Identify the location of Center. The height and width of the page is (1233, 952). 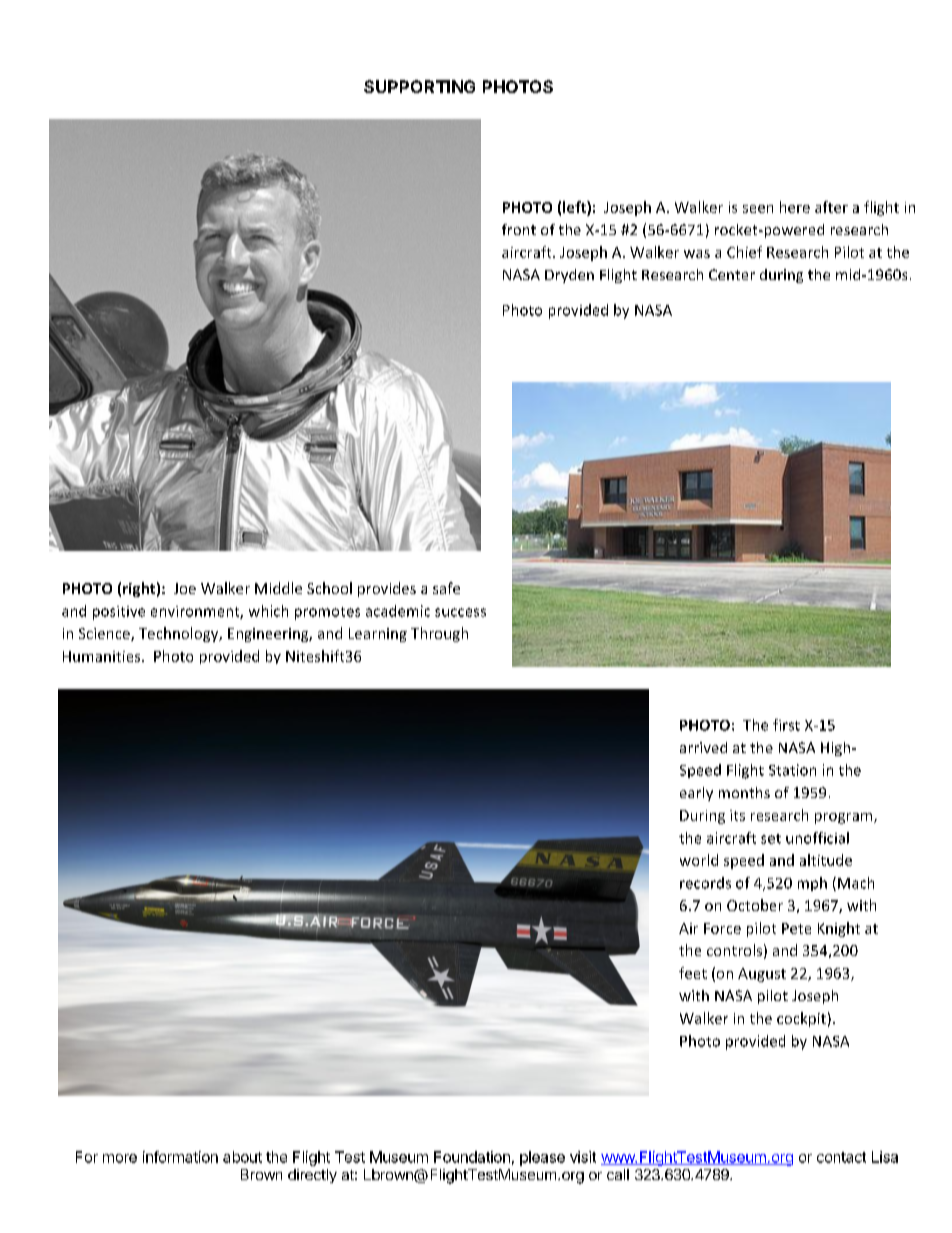
(732, 274).
